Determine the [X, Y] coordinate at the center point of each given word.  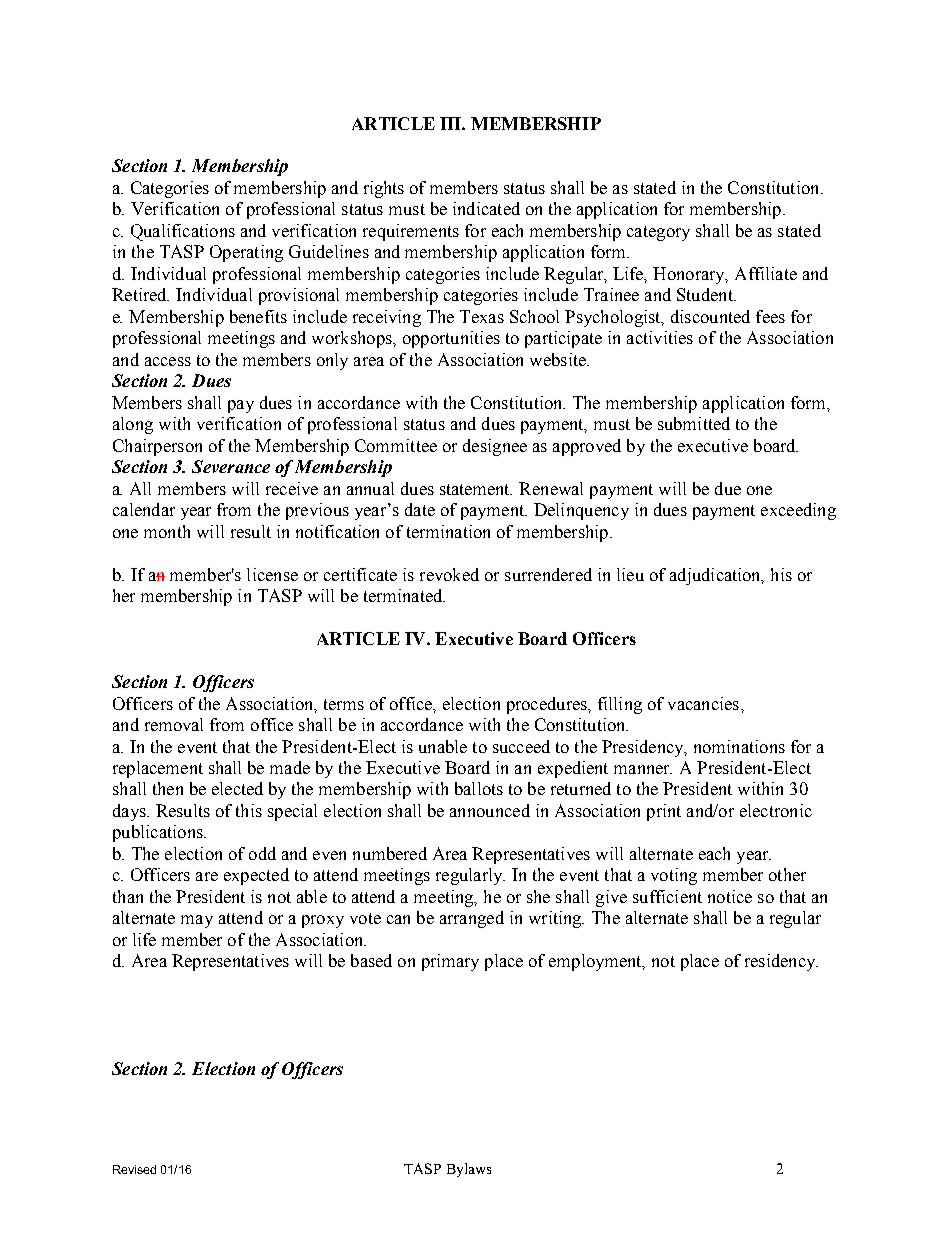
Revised [134, 1169]
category [658, 233]
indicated [486, 208]
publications [159, 833]
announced [490, 810]
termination [448, 531]
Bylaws [469, 1170]
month [167, 531]
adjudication [717, 576]
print [664, 812]
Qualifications [183, 232]
